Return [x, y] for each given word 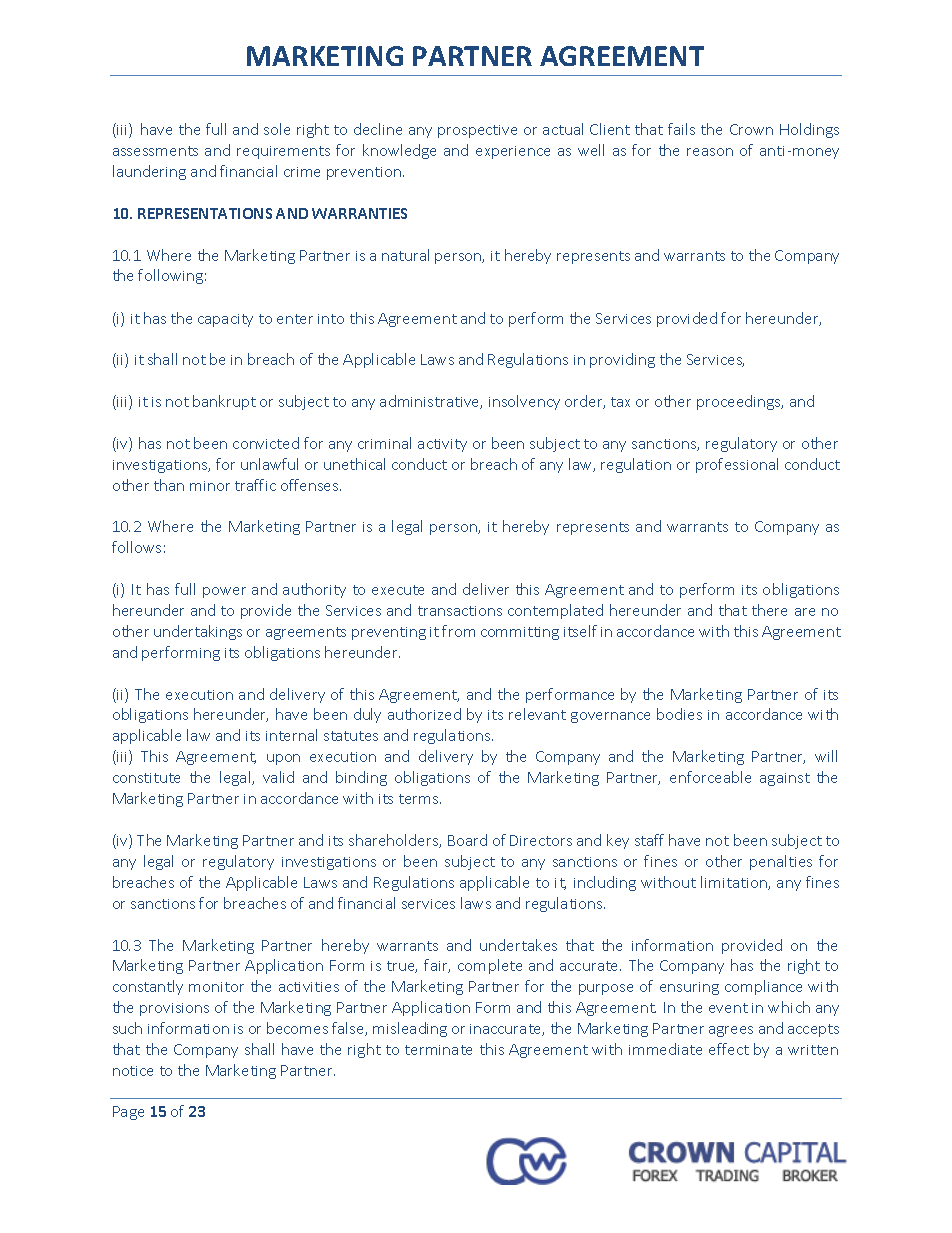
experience [513, 152]
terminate [438, 1050]
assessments [155, 151]
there [769, 610]
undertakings [198, 632]
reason [710, 152]
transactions [460, 611]
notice [133, 1071]
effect [729, 1049]
